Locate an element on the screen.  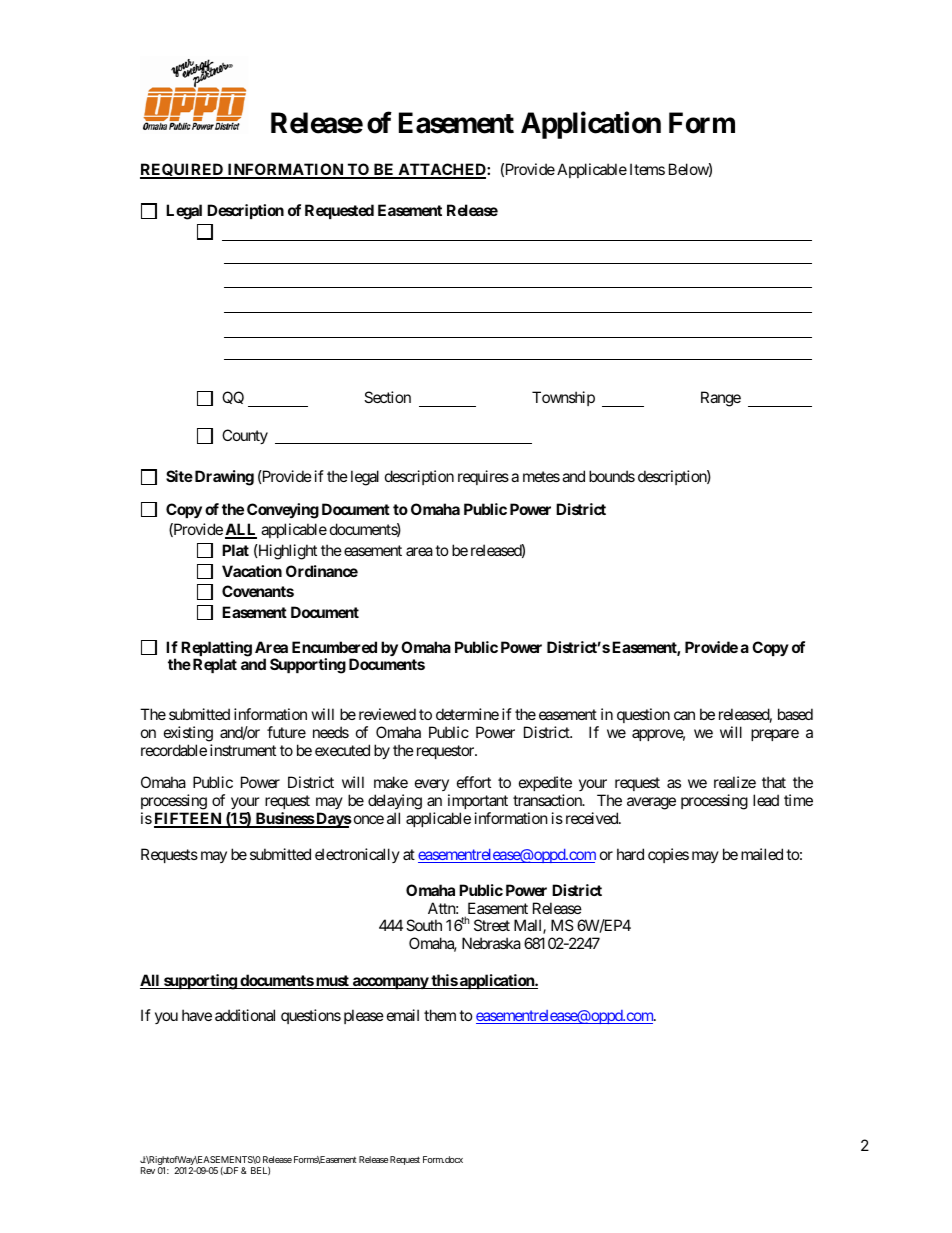
requires is located at coordinates (483, 477).
